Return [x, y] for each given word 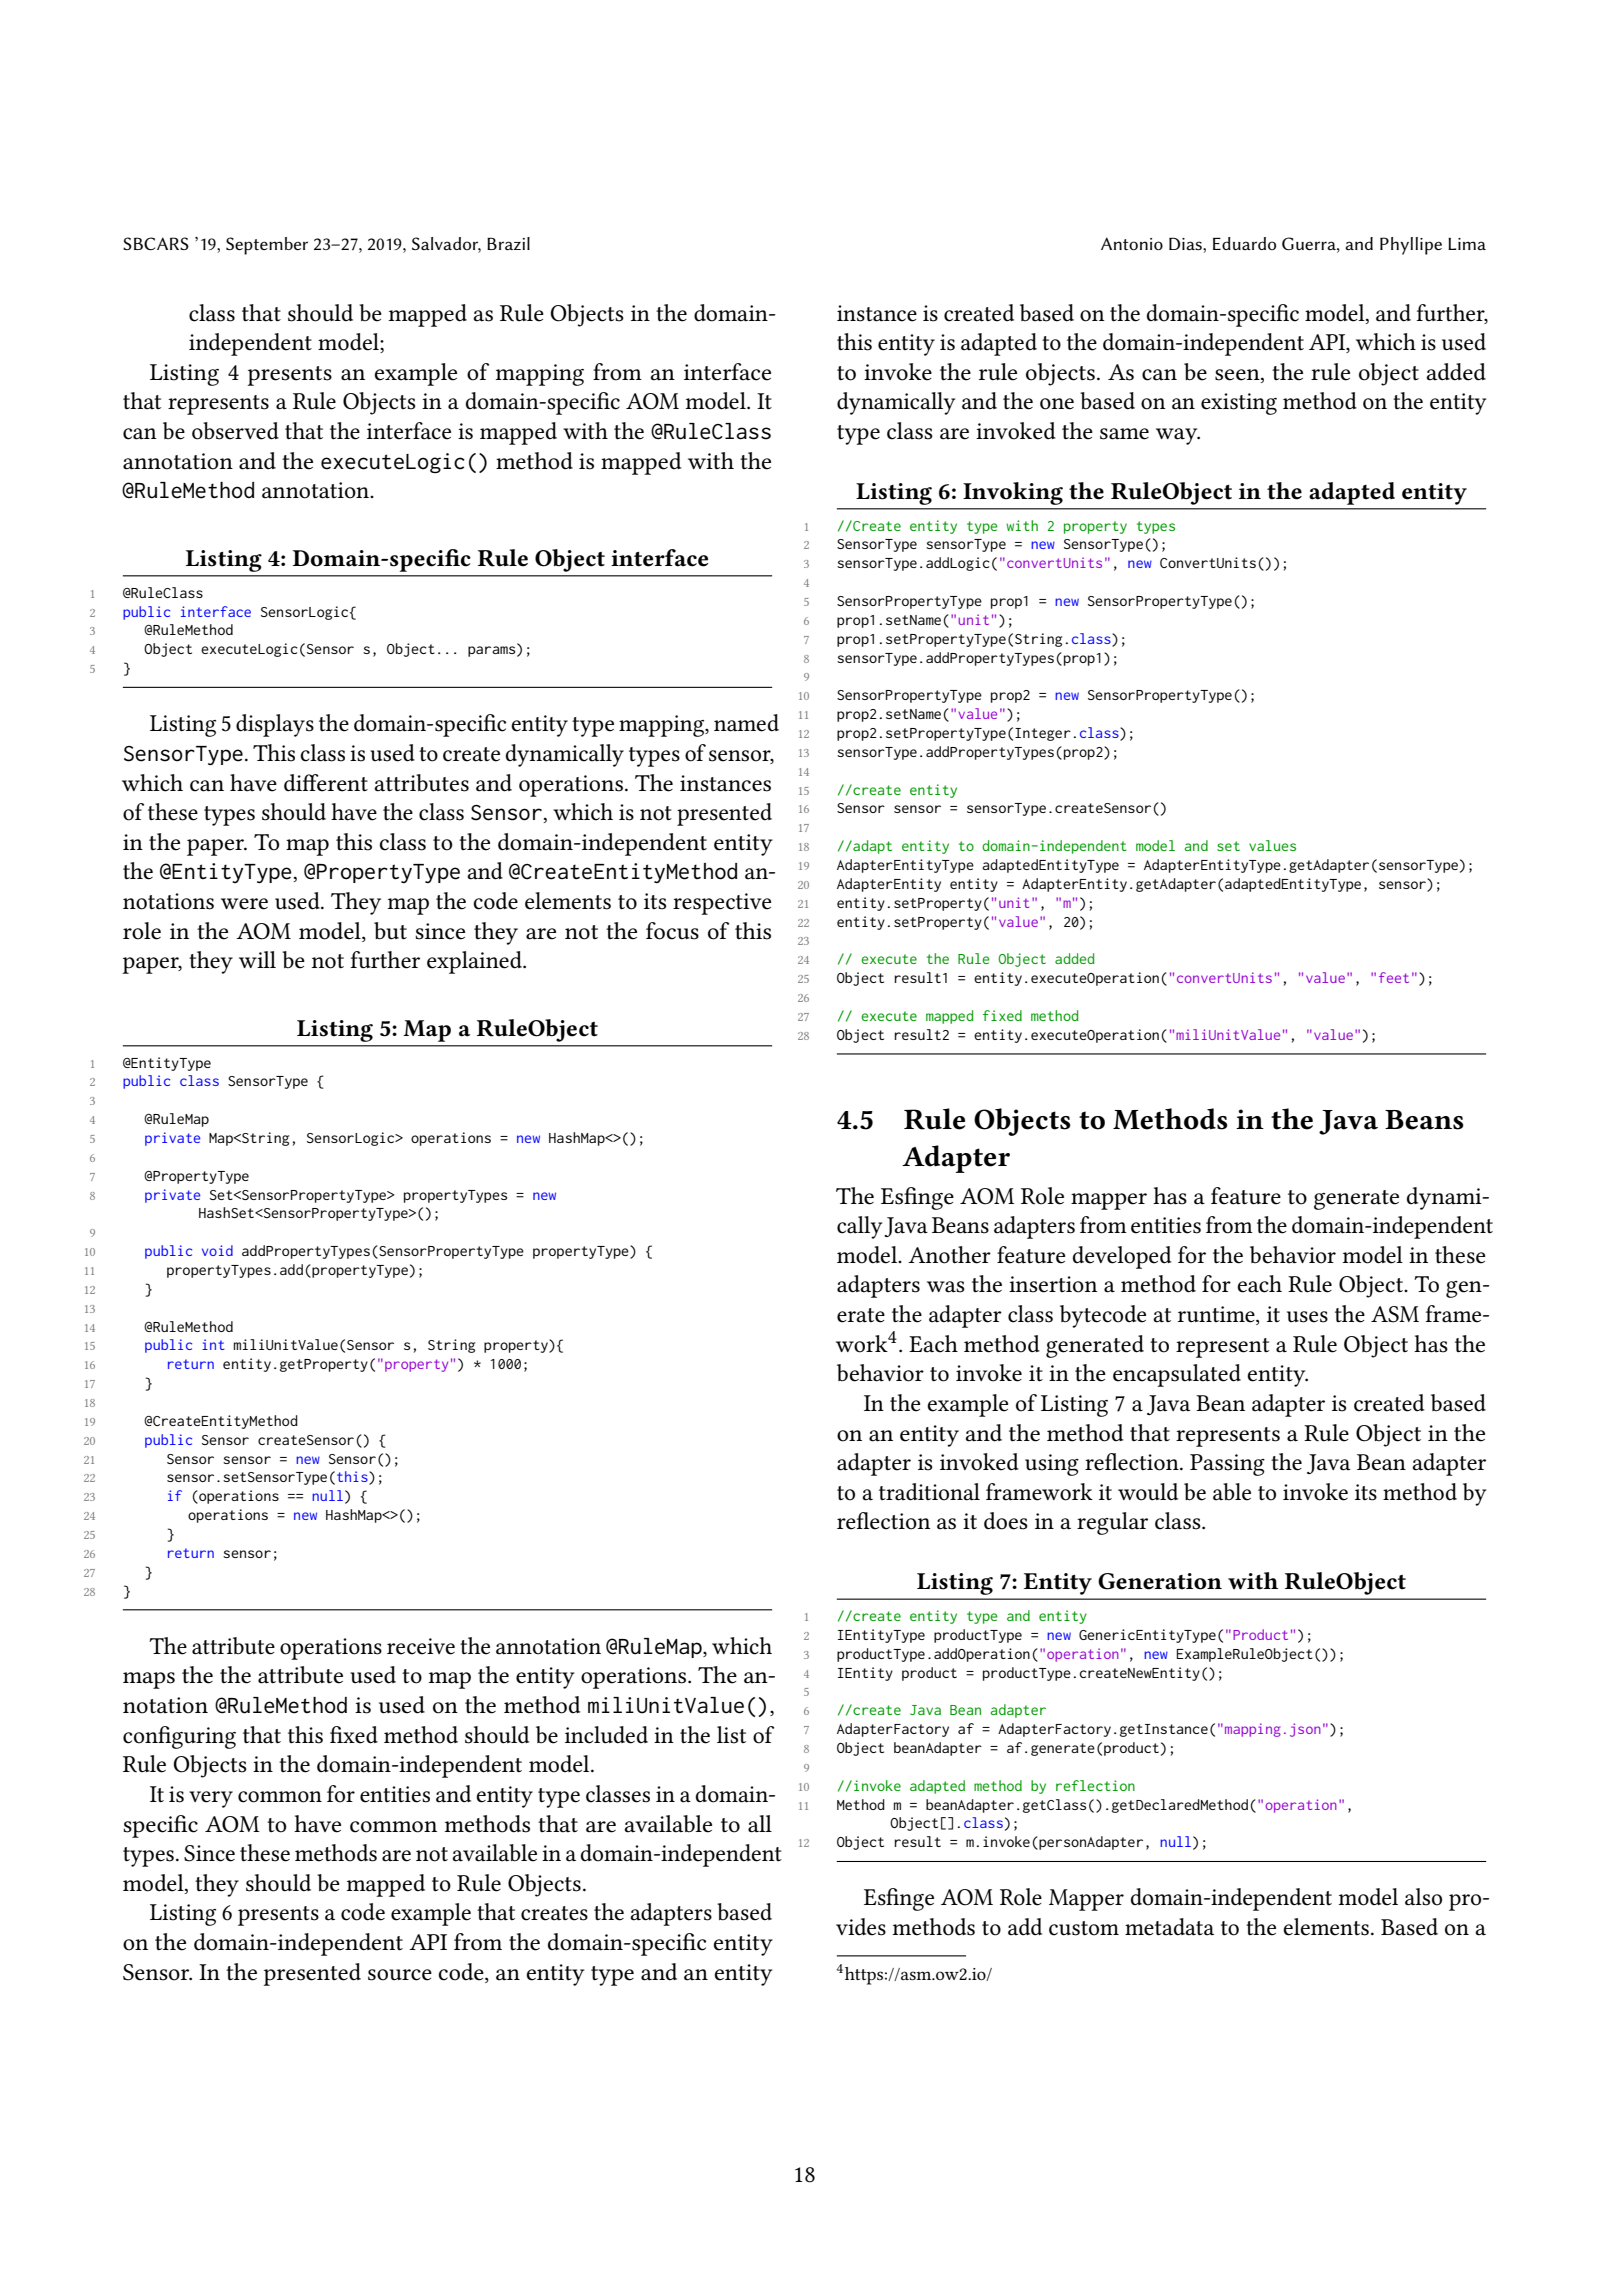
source [400, 1975]
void [217, 1250]
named [746, 723]
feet [1394, 977]
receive [421, 1646]
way [1178, 436]
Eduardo [1244, 243]
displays [275, 725]
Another [949, 1255]
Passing [1227, 1465]
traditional [929, 1492]
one [1057, 404]
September [267, 246]
